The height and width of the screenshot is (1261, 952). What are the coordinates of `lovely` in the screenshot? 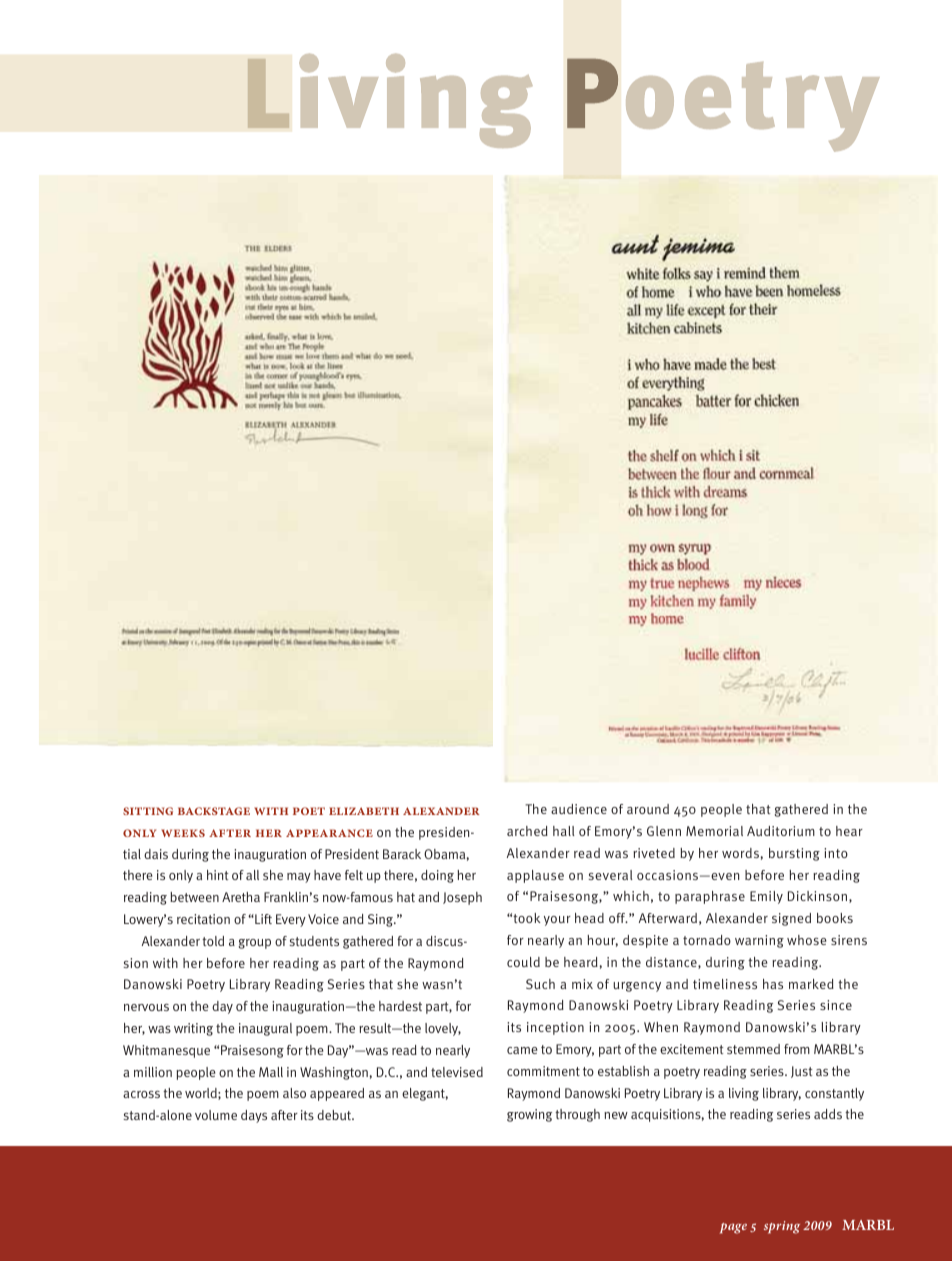 It's located at (443, 1029).
